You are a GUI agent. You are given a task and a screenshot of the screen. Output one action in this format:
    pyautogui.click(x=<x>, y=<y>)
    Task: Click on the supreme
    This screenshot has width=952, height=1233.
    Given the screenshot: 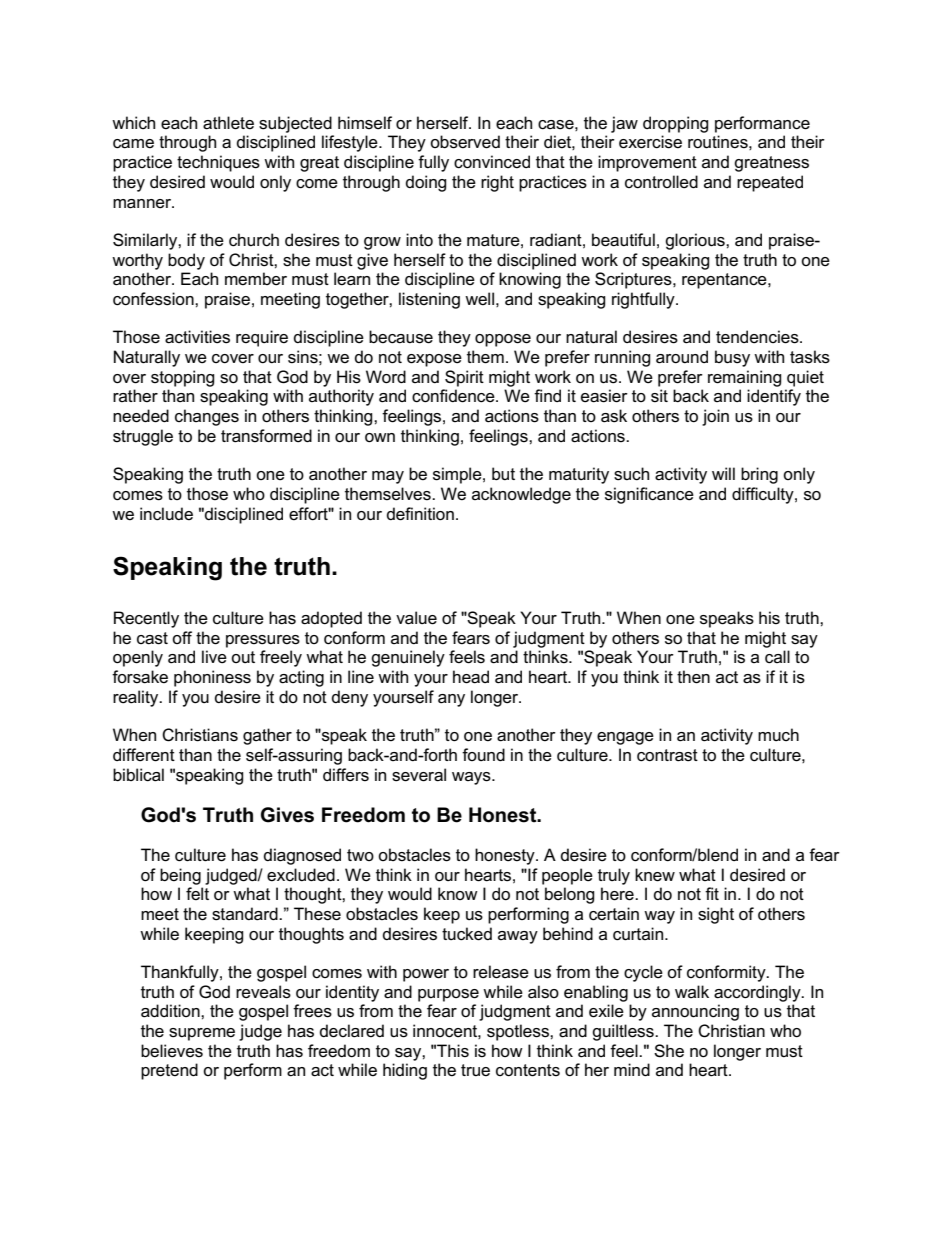 What is the action you would take?
    pyautogui.click(x=202, y=1034)
